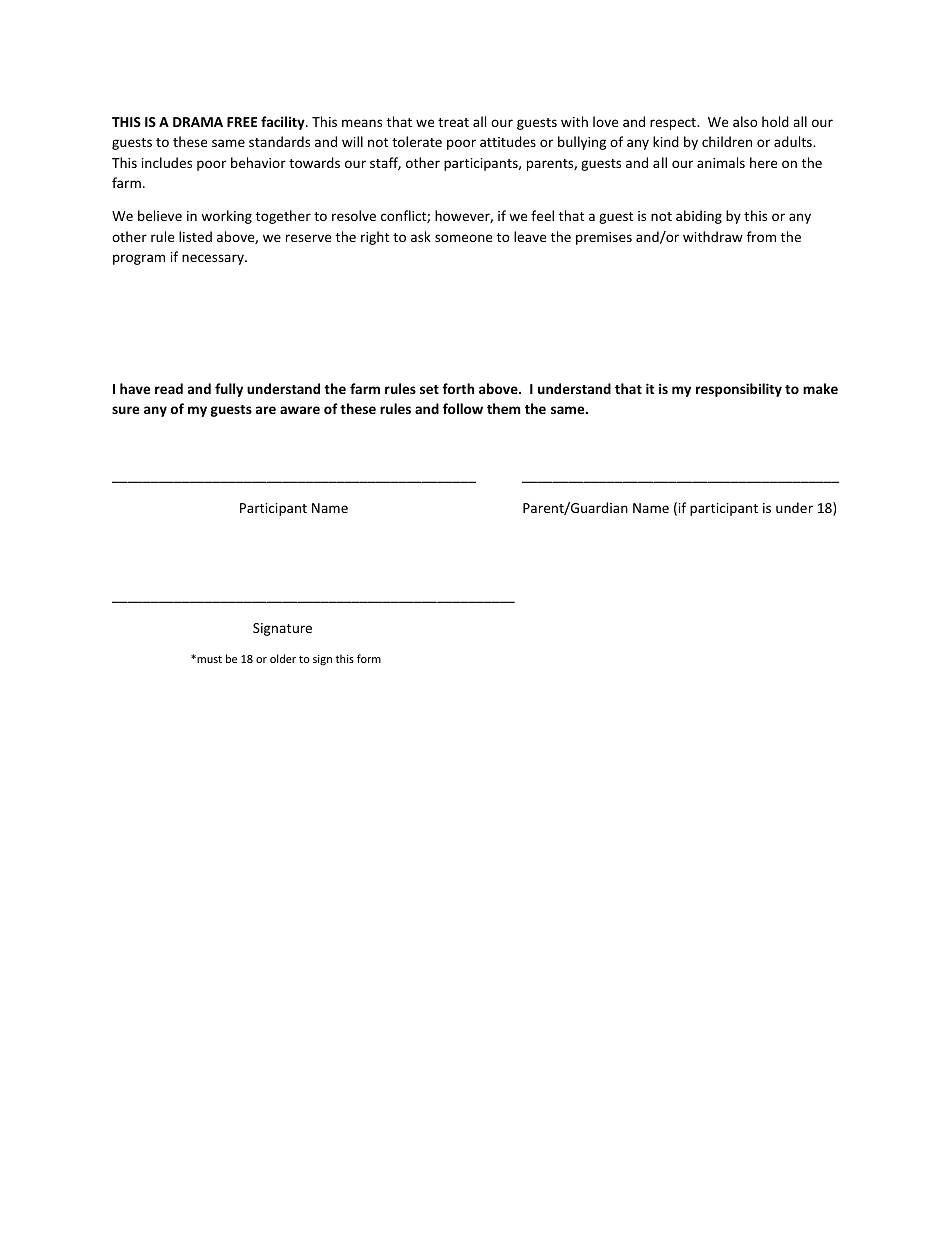 This page has height=1233, width=952. I want to click on responsibility, so click(739, 390).
